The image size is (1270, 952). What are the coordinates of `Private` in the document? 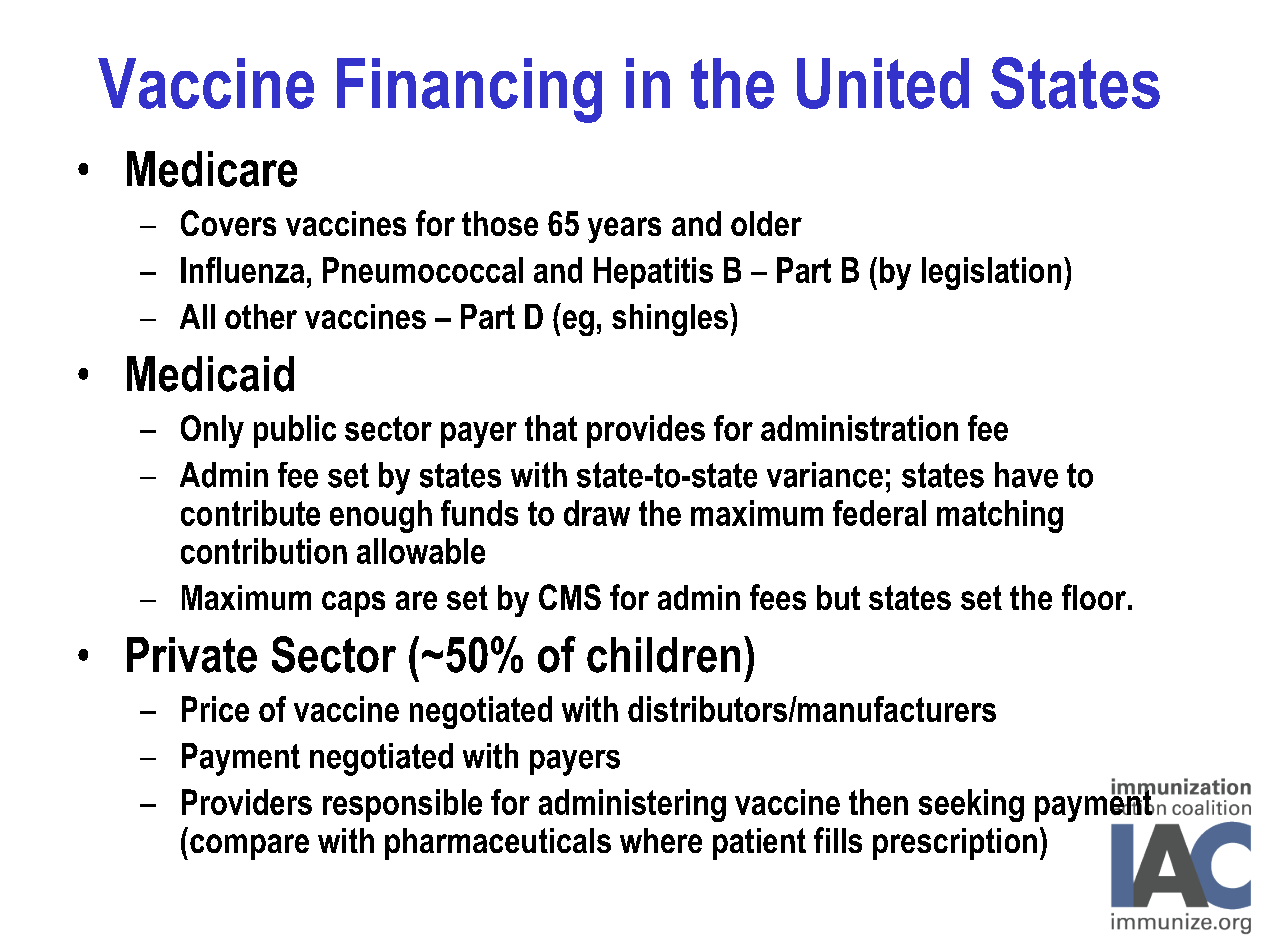 It's located at (192, 655).
